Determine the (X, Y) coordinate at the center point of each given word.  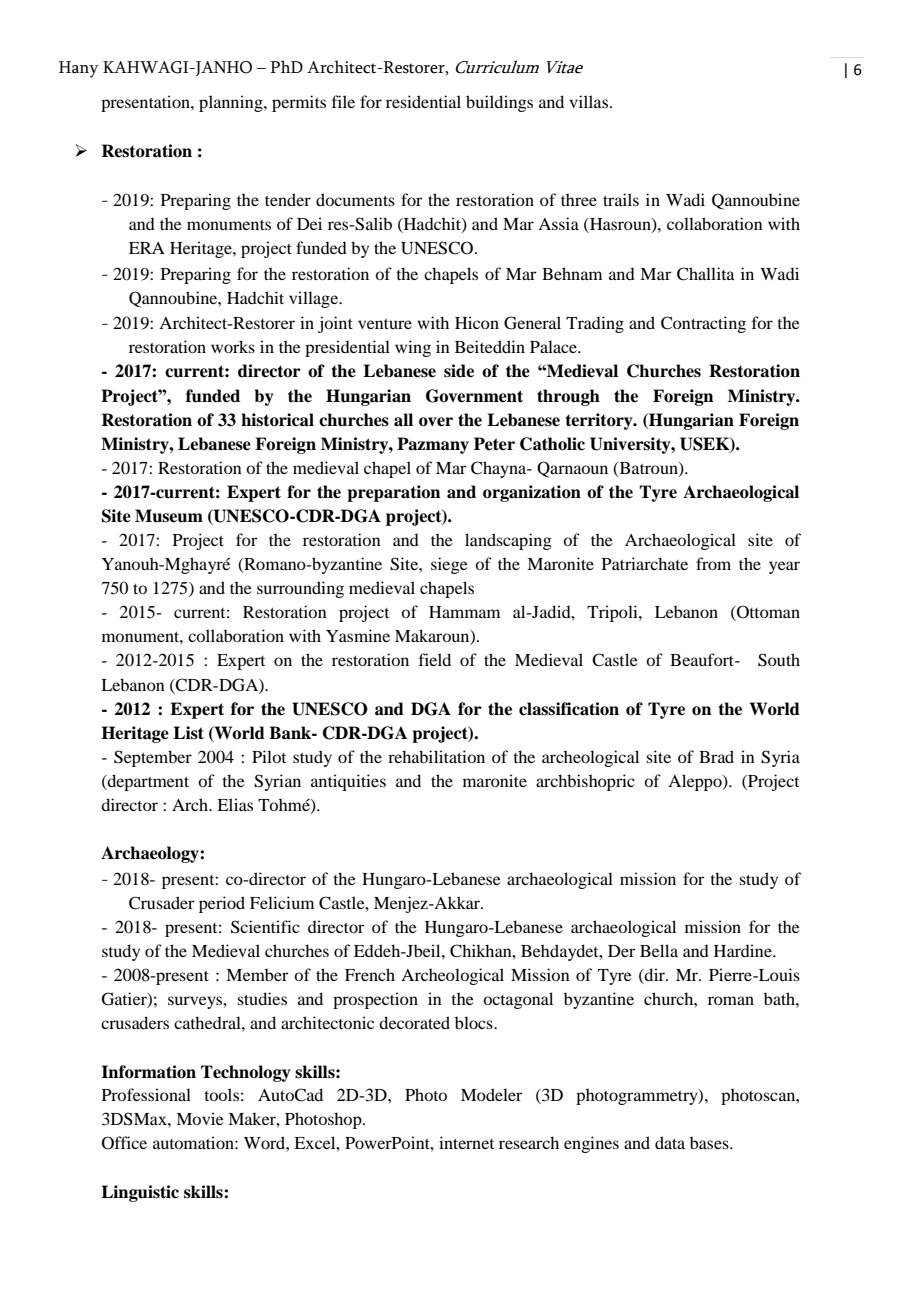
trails (621, 199)
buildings (499, 103)
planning (232, 103)
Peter (494, 444)
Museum (169, 516)
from (713, 563)
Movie (200, 1118)
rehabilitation (436, 756)
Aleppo (696, 782)
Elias (235, 804)
